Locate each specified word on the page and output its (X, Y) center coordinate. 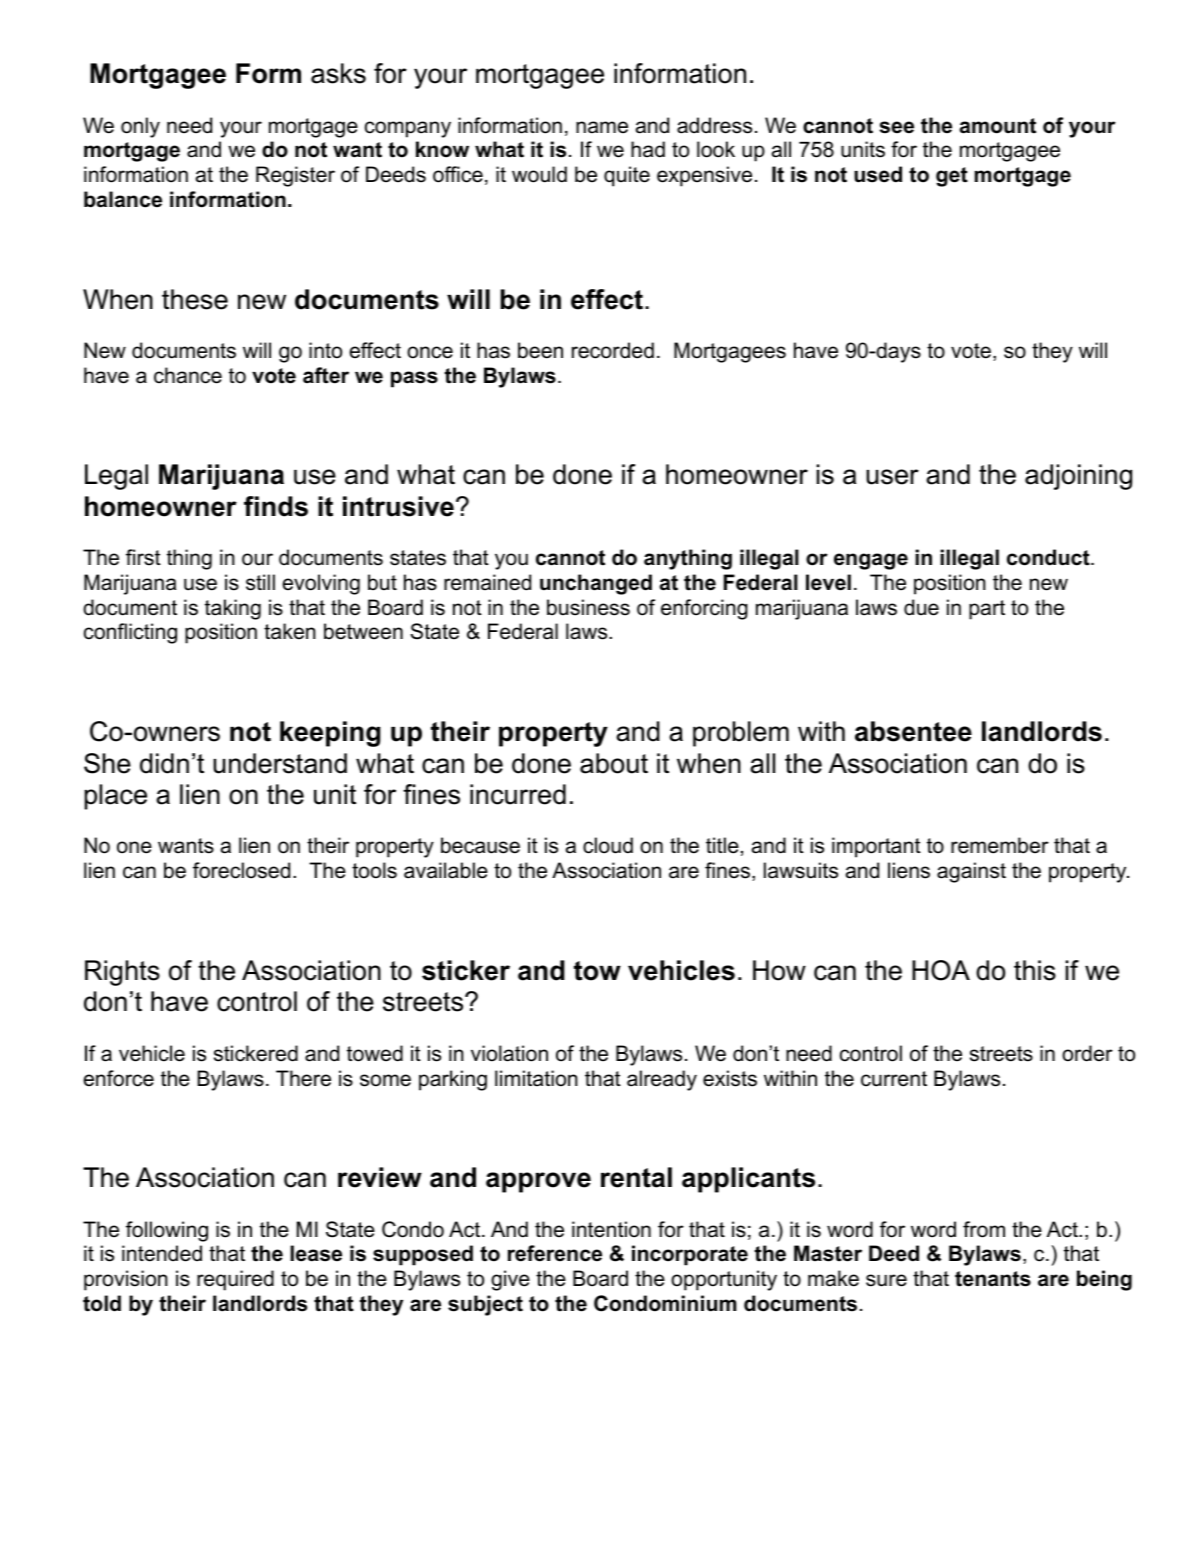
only (140, 127)
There (303, 1078)
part (987, 610)
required (235, 1280)
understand (280, 763)
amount (998, 126)
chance (188, 375)
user (892, 477)
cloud (608, 845)
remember (1000, 845)
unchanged (596, 584)
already (662, 1080)
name (602, 127)
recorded (613, 350)
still (260, 582)
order (1087, 1053)
